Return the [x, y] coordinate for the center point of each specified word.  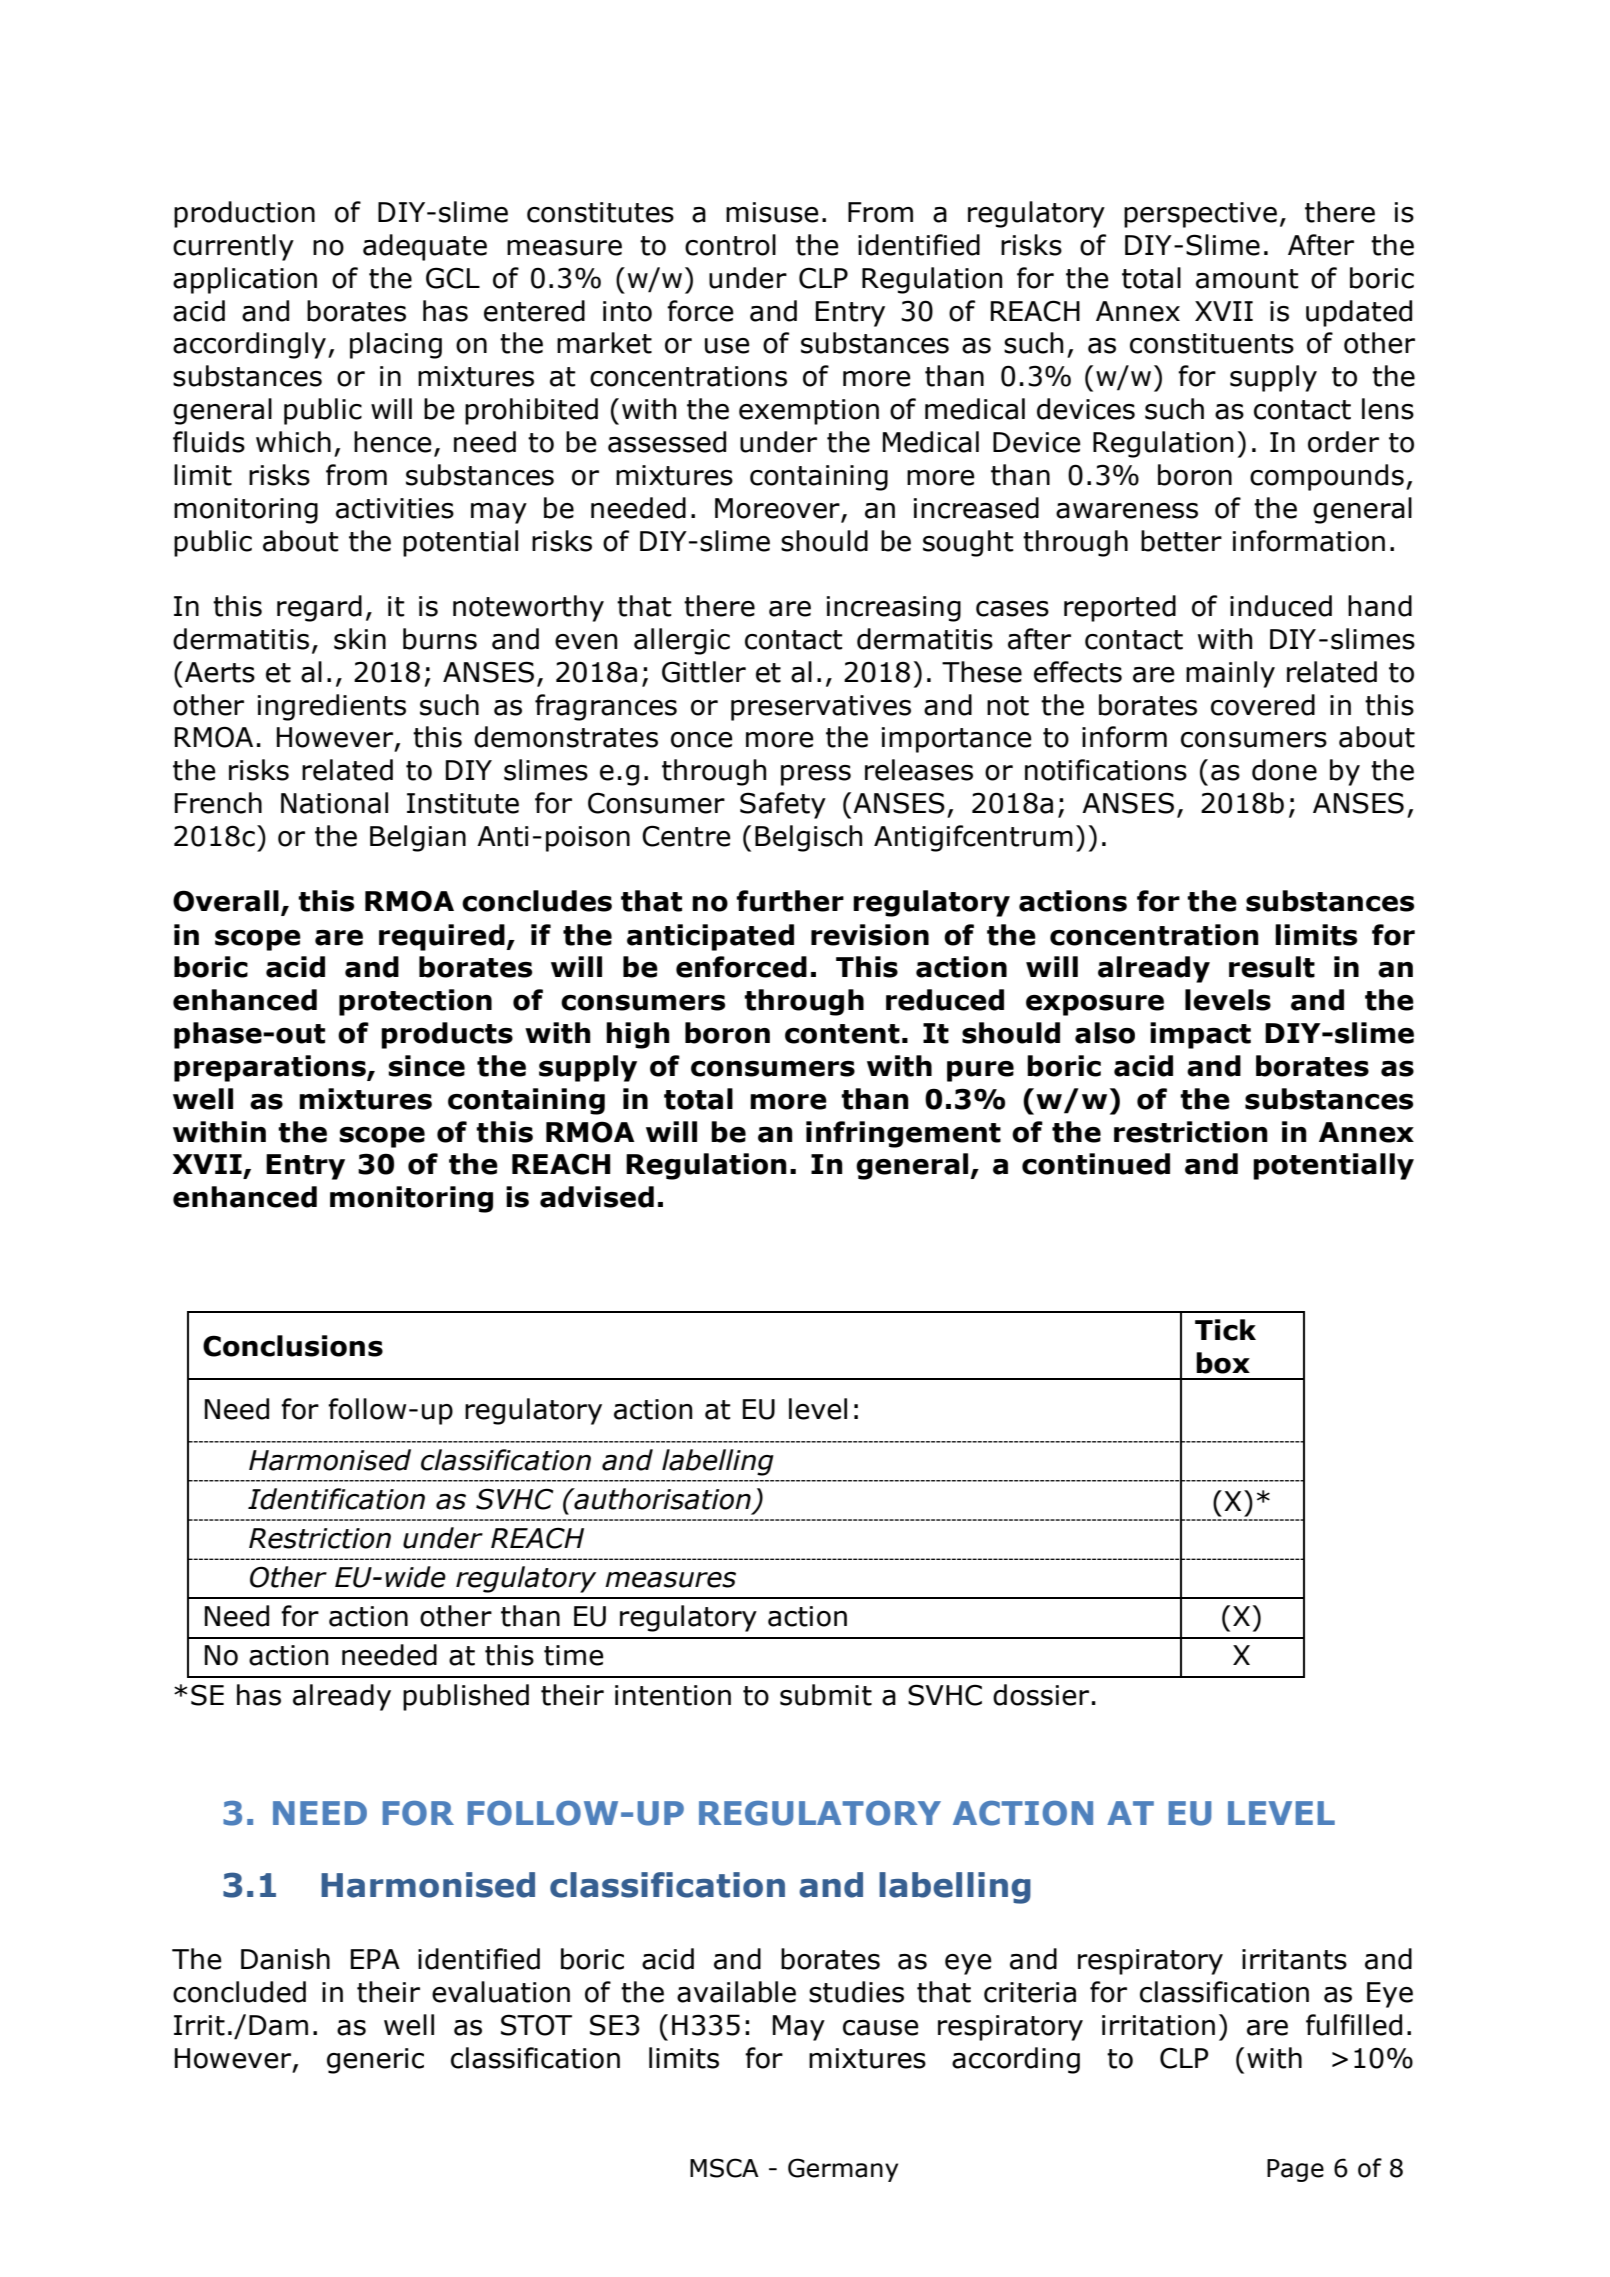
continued [1096, 1164]
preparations [271, 1068]
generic [375, 2061]
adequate [425, 247]
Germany [843, 2170]
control [730, 245]
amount [1247, 279]
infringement [903, 1134]
